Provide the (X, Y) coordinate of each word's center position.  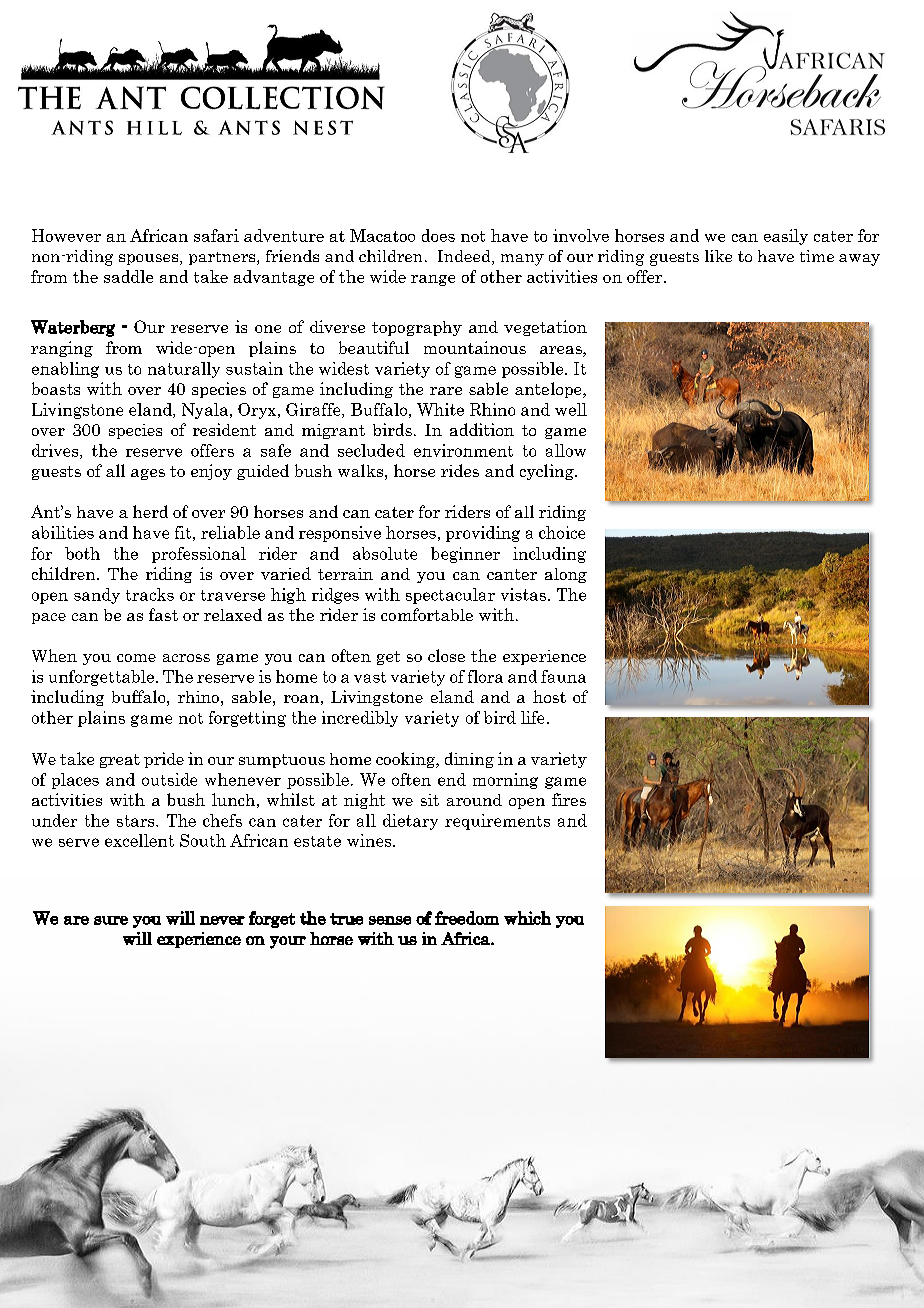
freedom (467, 918)
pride (164, 760)
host (549, 696)
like (718, 256)
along (566, 575)
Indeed (465, 257)
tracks (150, 594)
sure (111, 920)
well (571, 409)
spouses (150, 259)
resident (224, 429)
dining (469, 760)
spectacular (450, 596)
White (440, 409)
